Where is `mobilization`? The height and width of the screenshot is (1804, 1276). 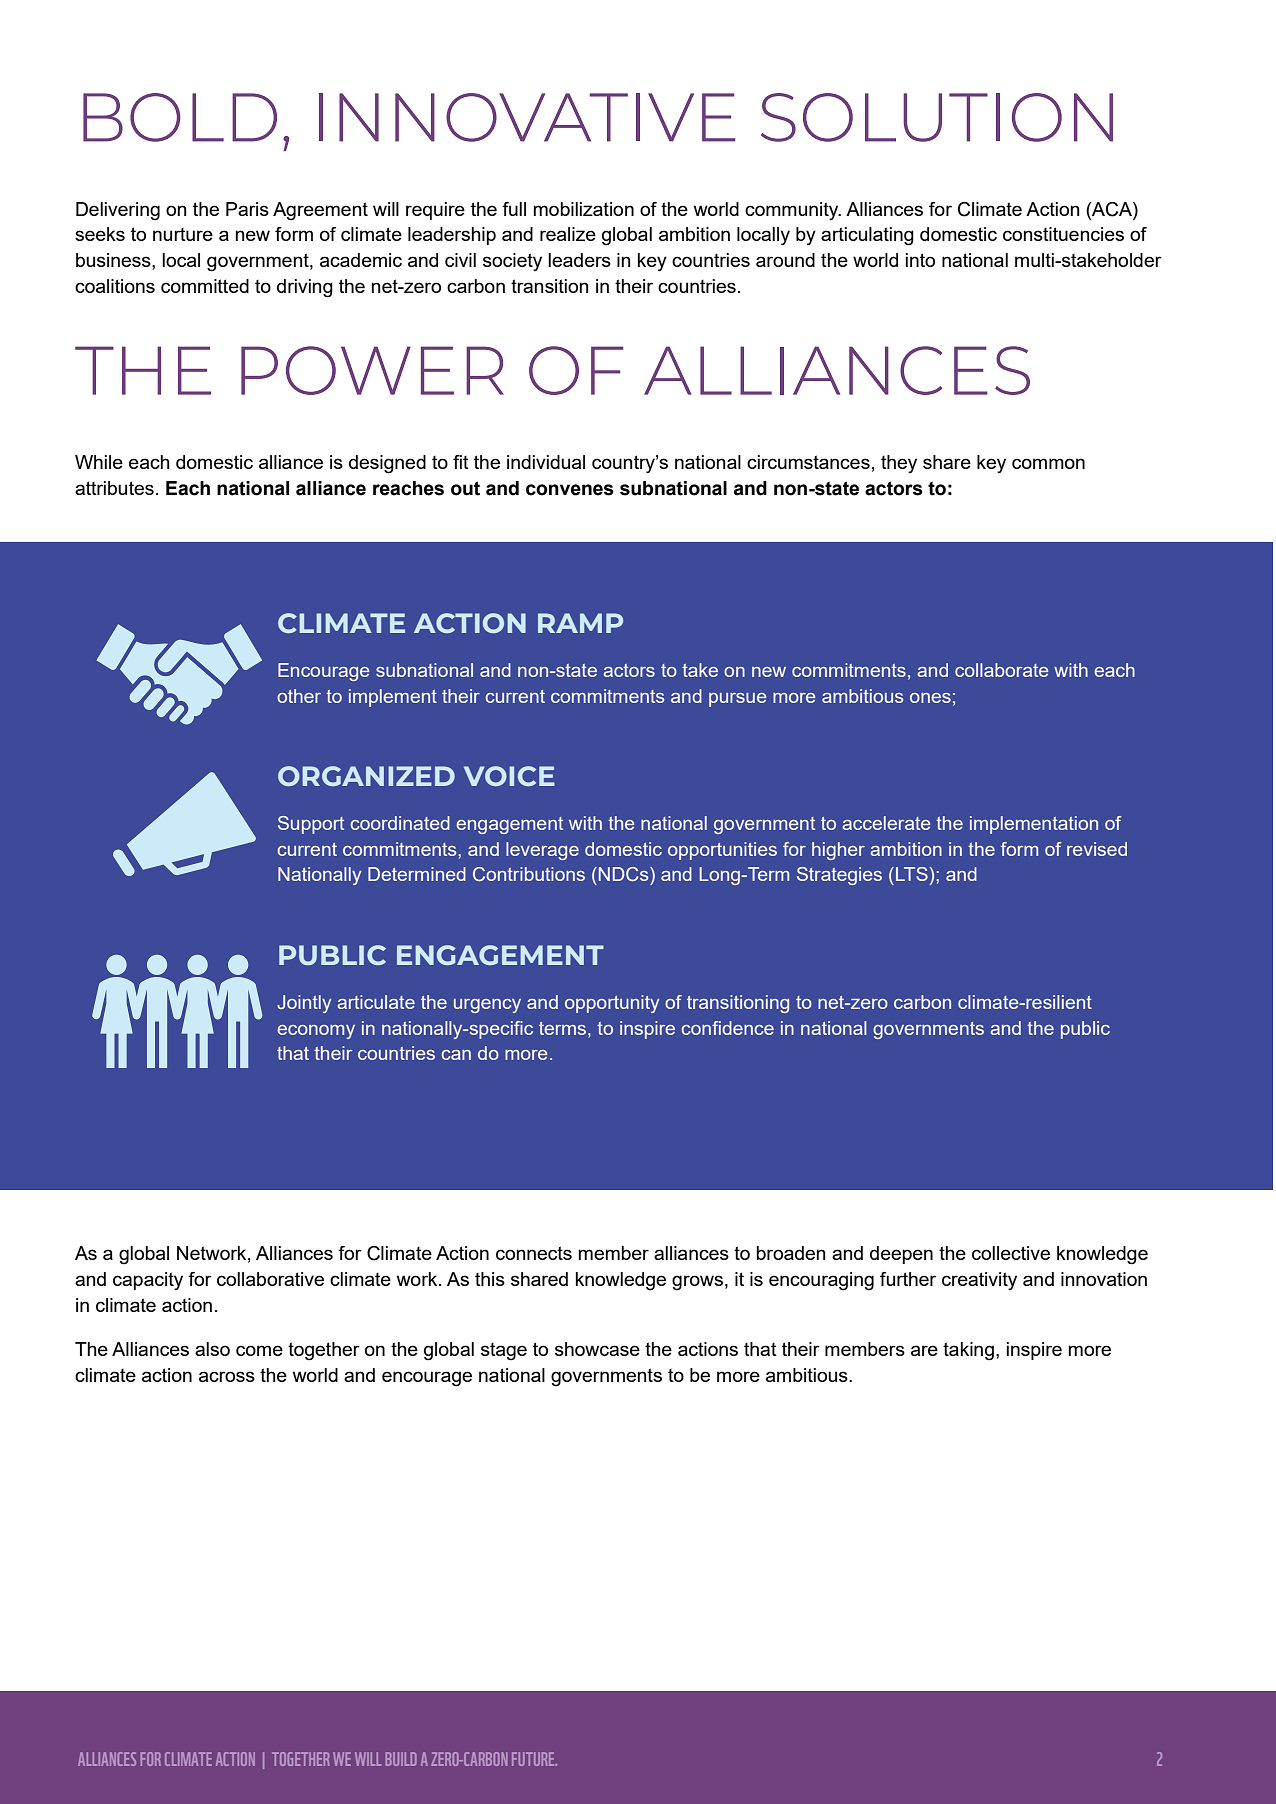 mobilization is located at coordinates (583, 209).
